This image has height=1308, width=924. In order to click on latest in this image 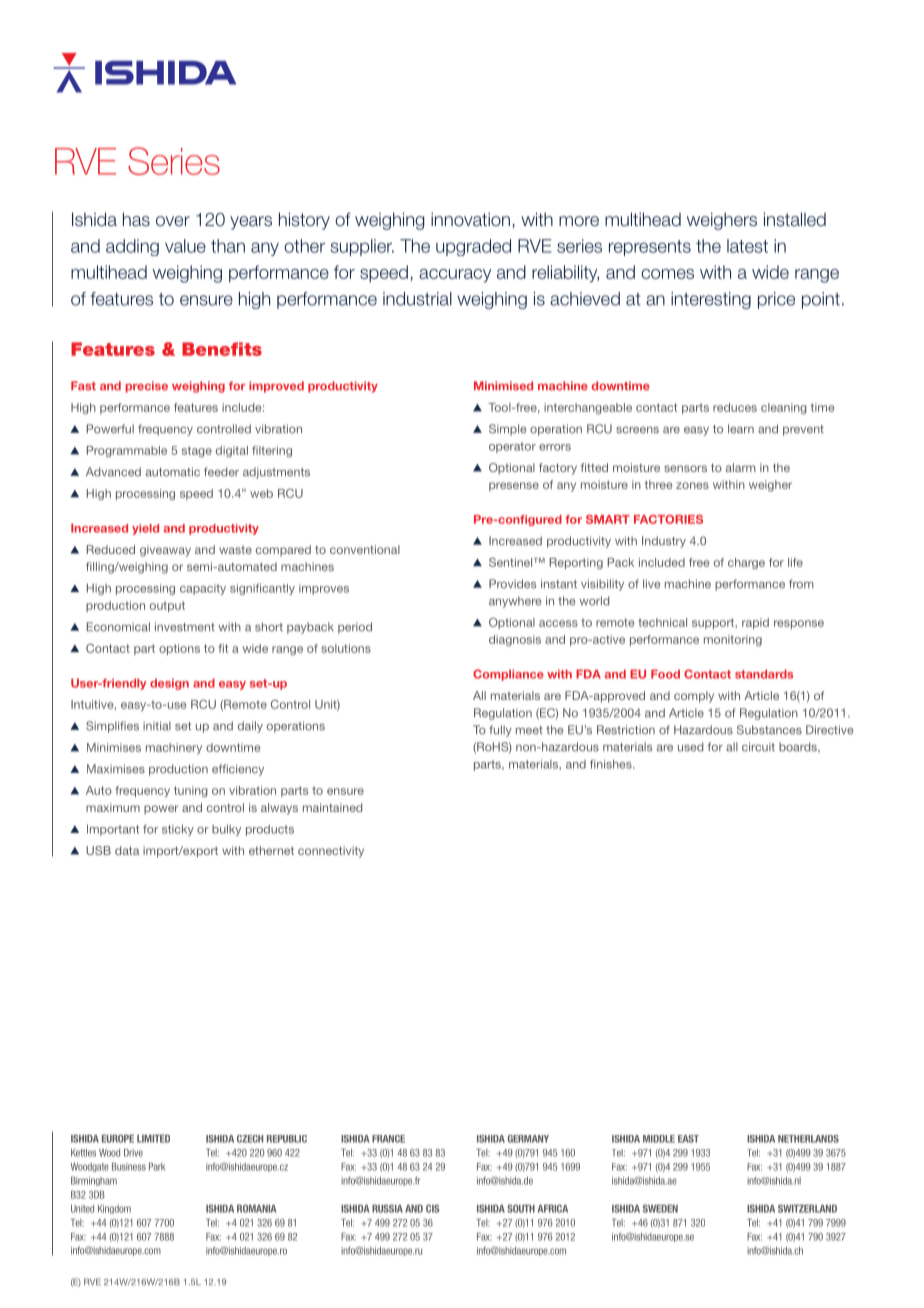, I will do `click(747, 246)`.
